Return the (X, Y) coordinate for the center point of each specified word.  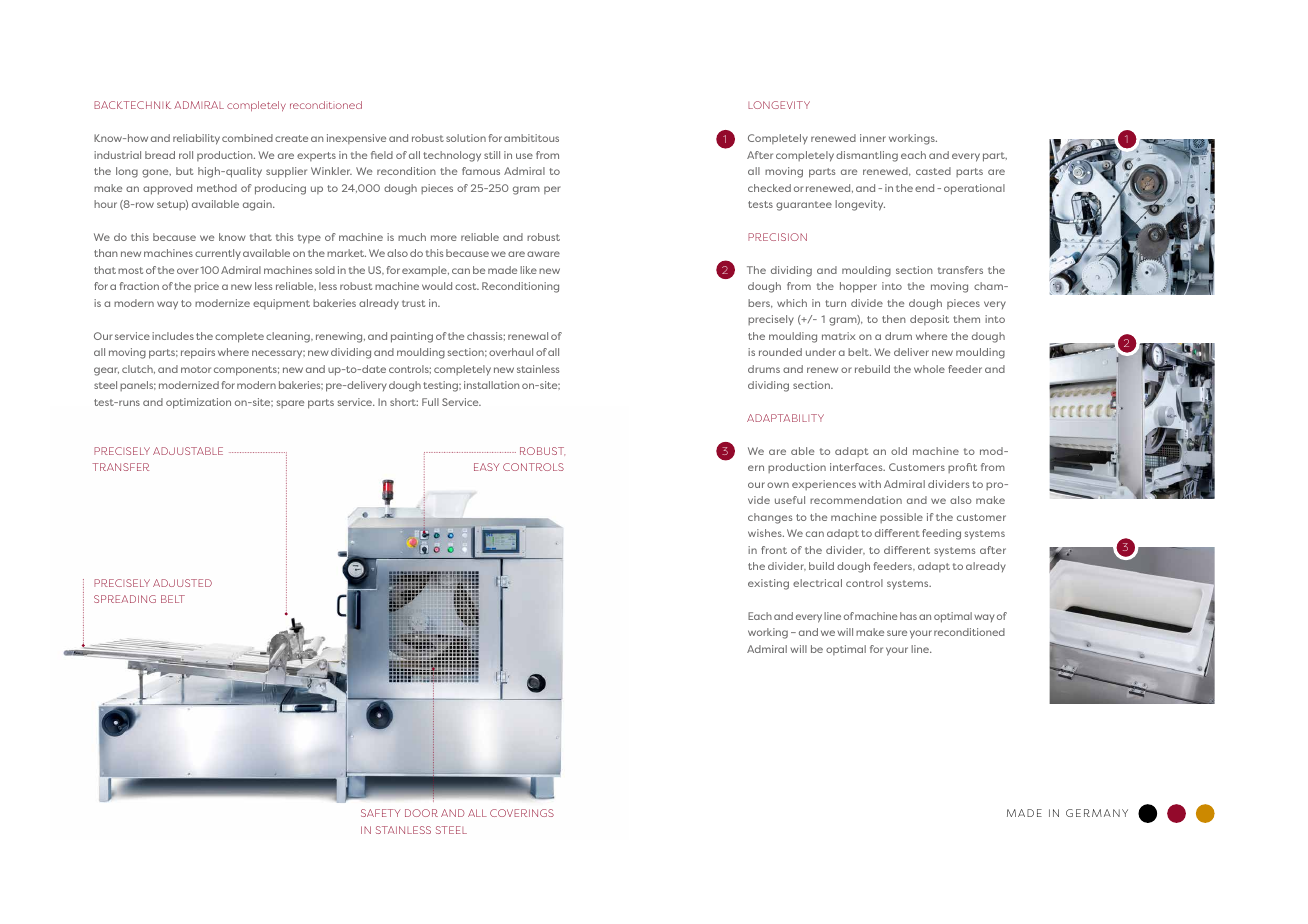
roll (186, 155)
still (492, 155)
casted (933, 171)
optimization (198, 403)
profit (962, 468)
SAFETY (380, 813)
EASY (486, 467)
